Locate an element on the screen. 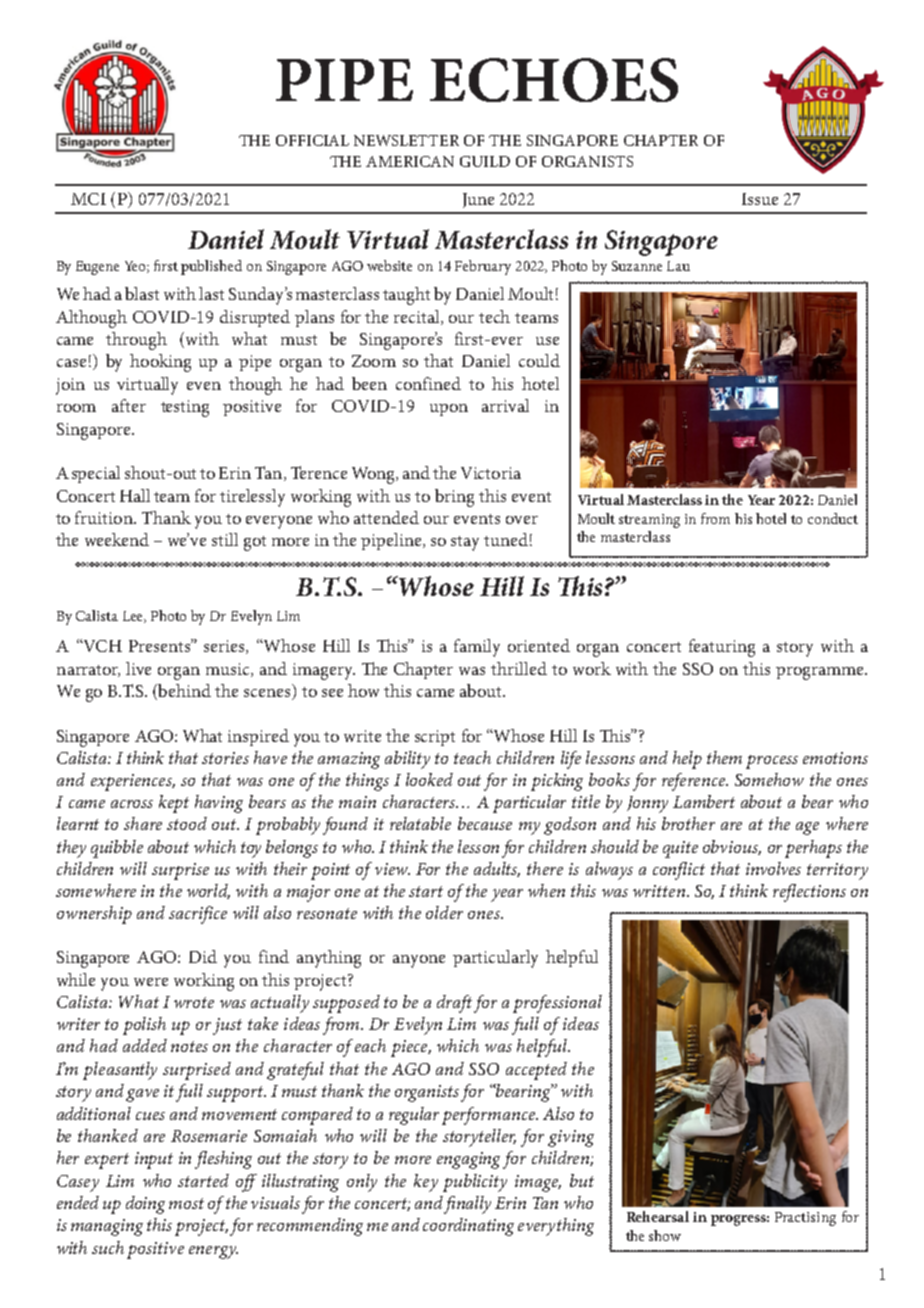 Image resolution: width=924 pixels, height=1308 pixels. share is located at coordinates (143, 823).
